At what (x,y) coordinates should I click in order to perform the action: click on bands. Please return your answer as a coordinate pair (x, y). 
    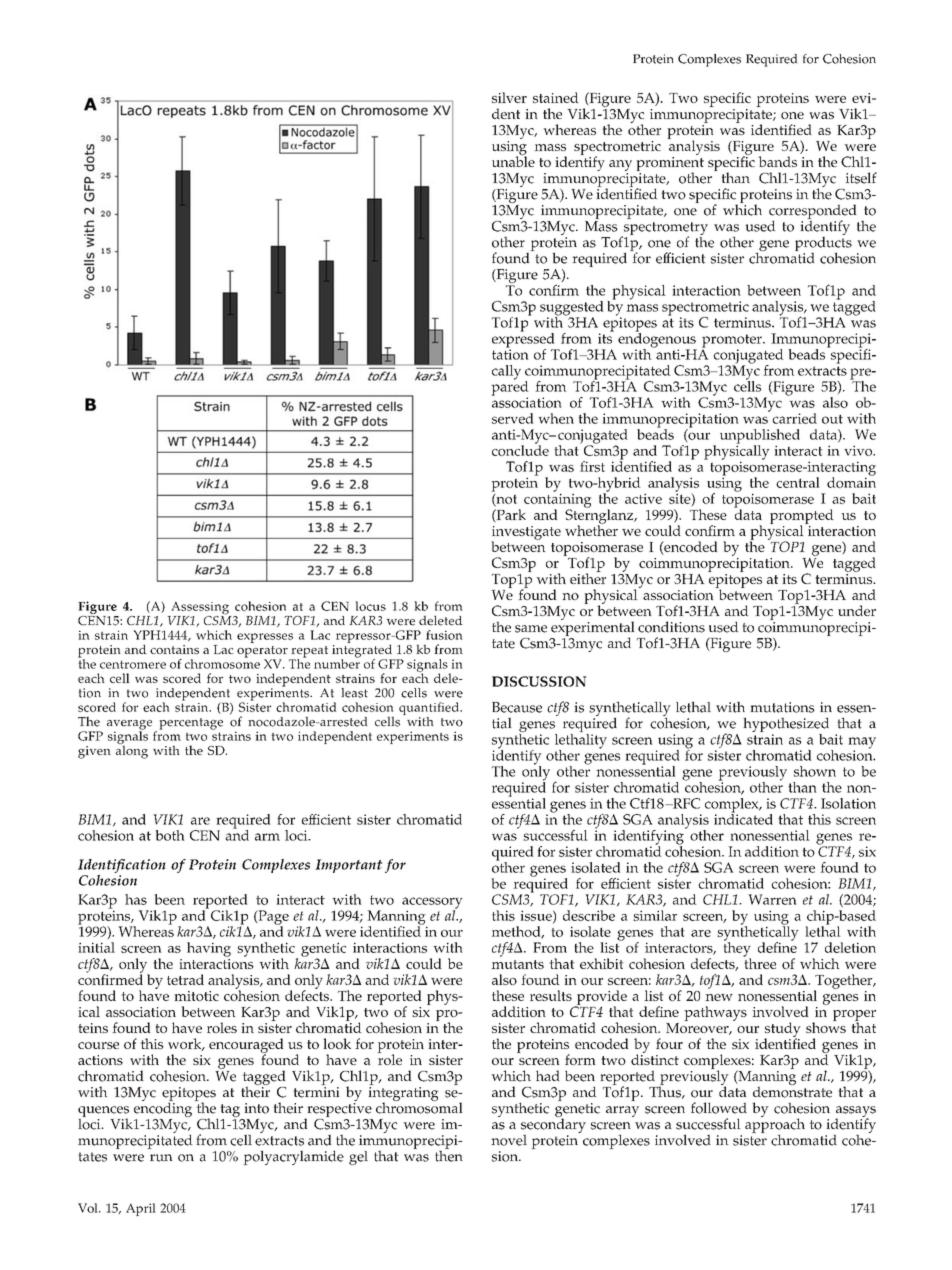
    Looking at the image, I should click on (777, 161).
